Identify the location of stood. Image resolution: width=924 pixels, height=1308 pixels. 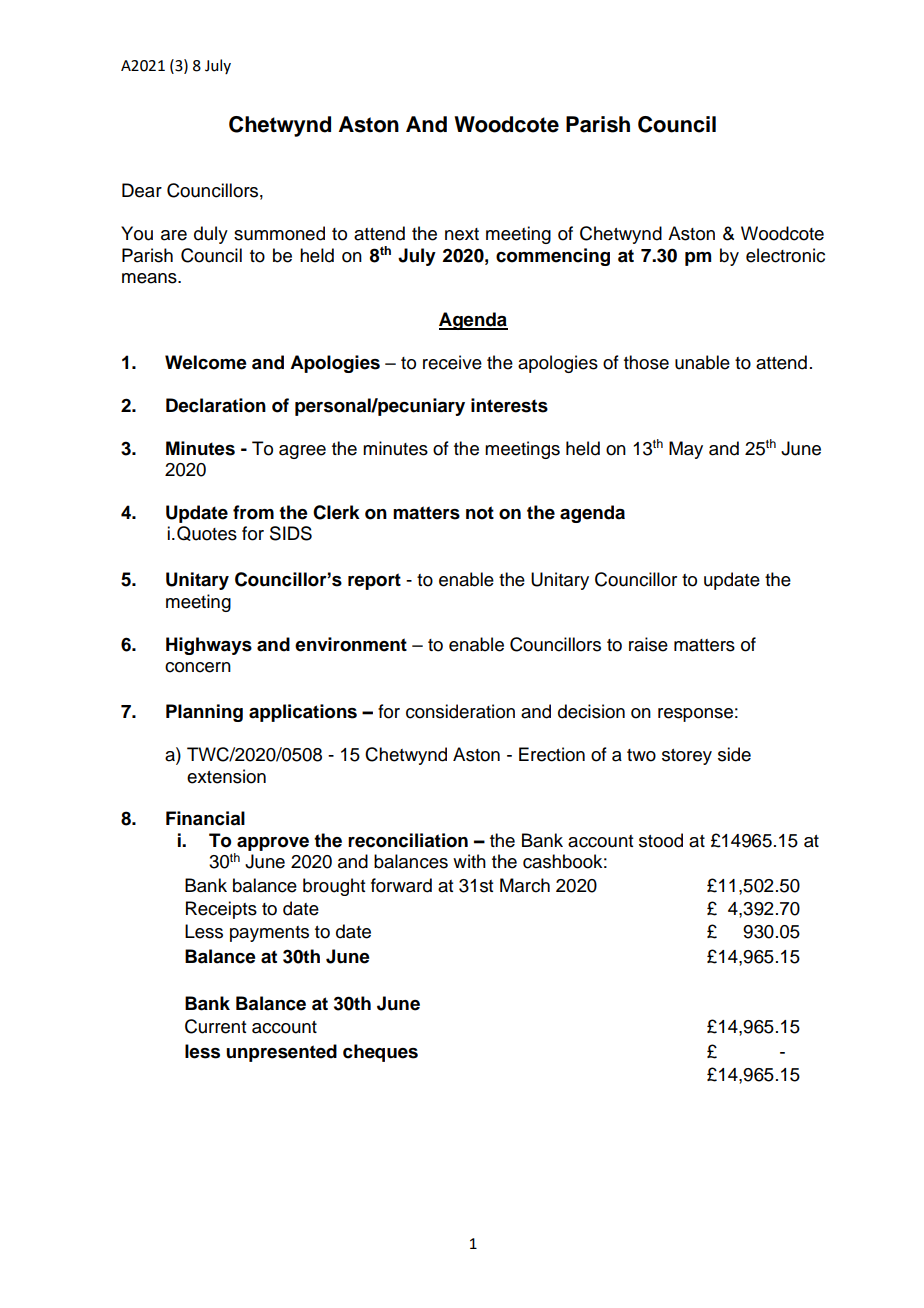
(661, 840).
